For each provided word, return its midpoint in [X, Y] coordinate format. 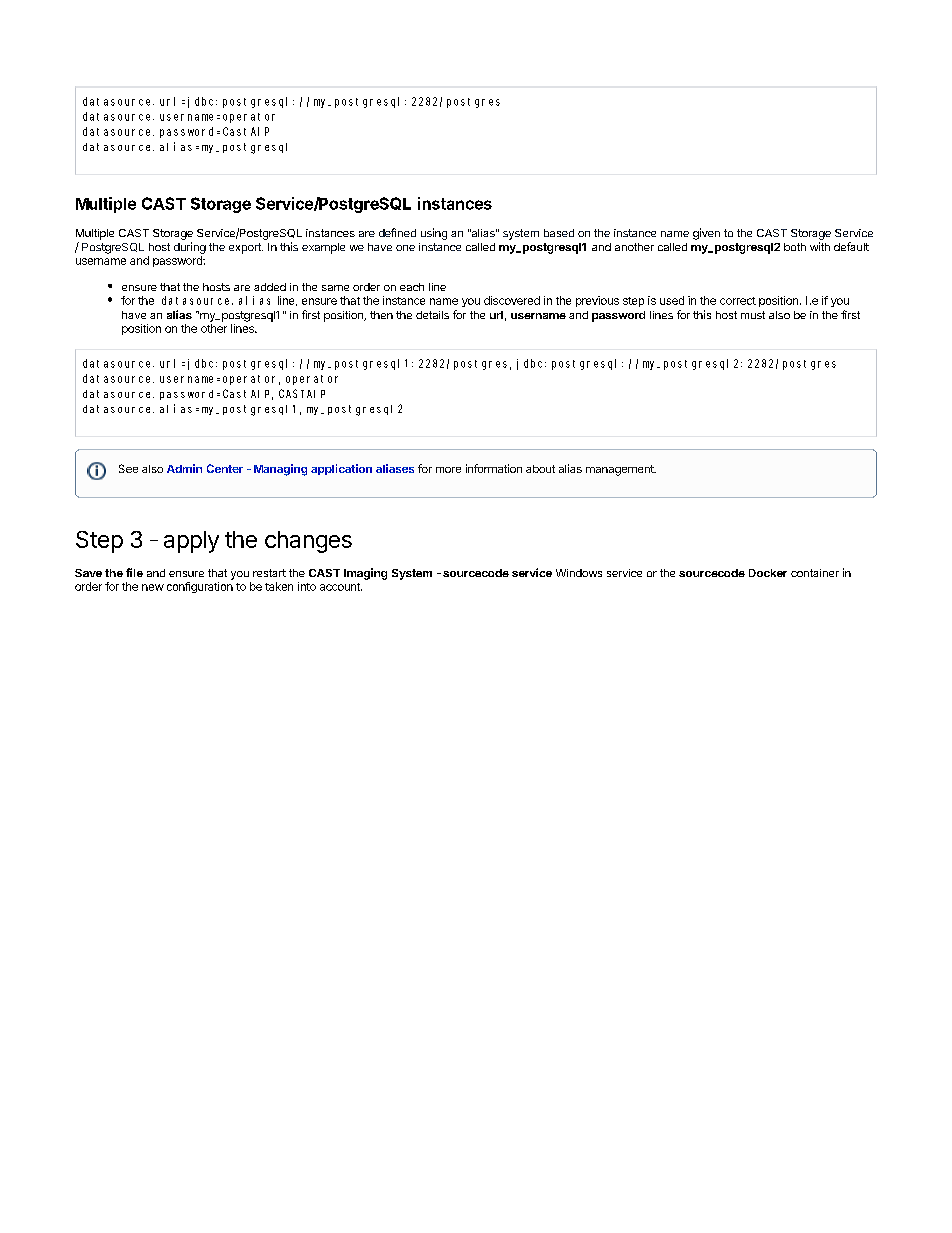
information [494, 468]
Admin [184, 468]
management [621, 470]
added [270, 287]
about [540, 469]
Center [225, 468]
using [434, 234]
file [134, 572]
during [190, 248]
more [448, 470]
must [753, 315]
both [795, 247]
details [432, 315]
